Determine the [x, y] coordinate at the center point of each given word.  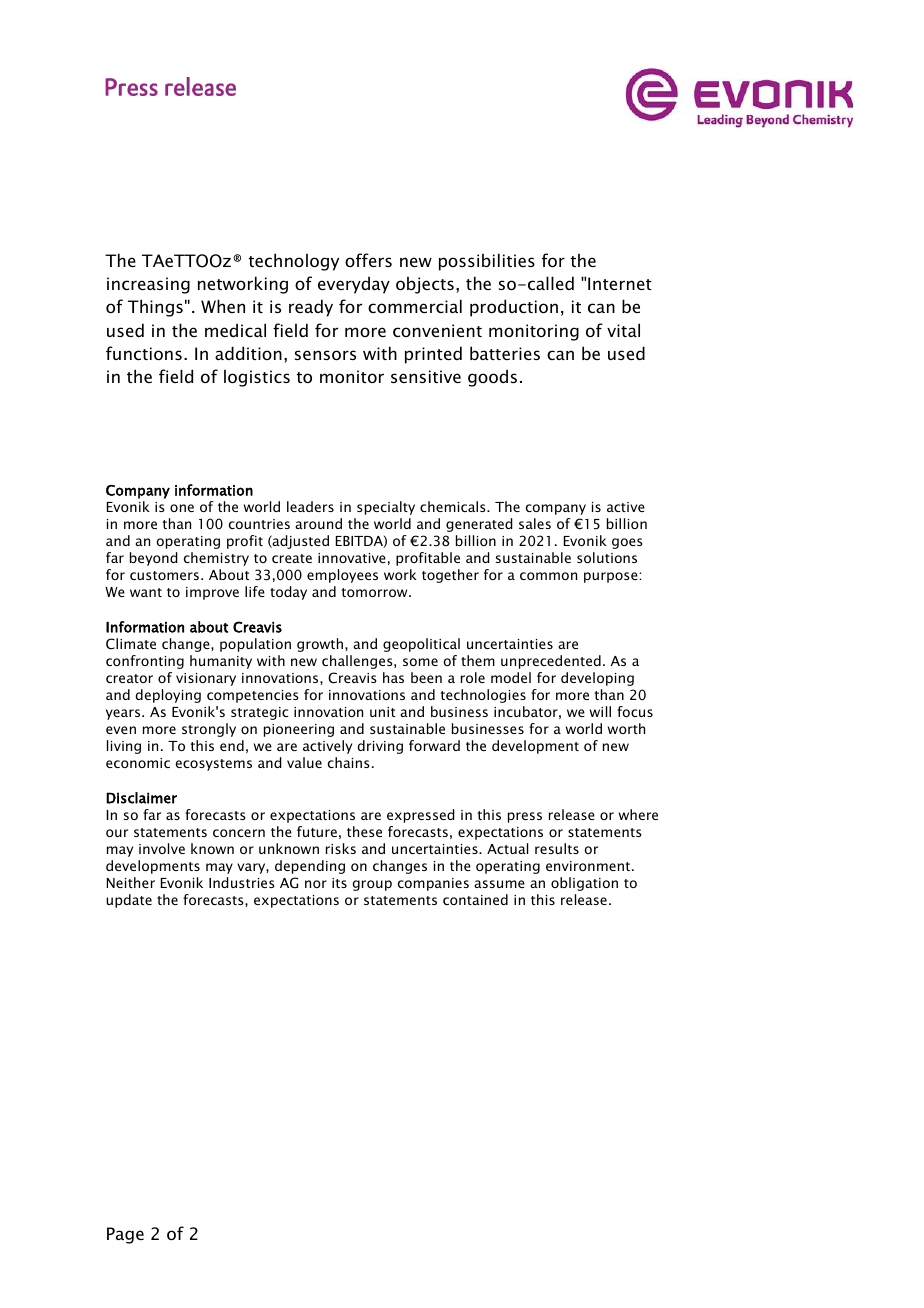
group [372, 885]
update [129, 901]
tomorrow [376, 592]
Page [125, 1235]
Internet [620, 283]
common [548, 576]
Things [155, 308]
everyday [354, 285]
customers [164, 575]
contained [475, 899]
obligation [584, 884]
